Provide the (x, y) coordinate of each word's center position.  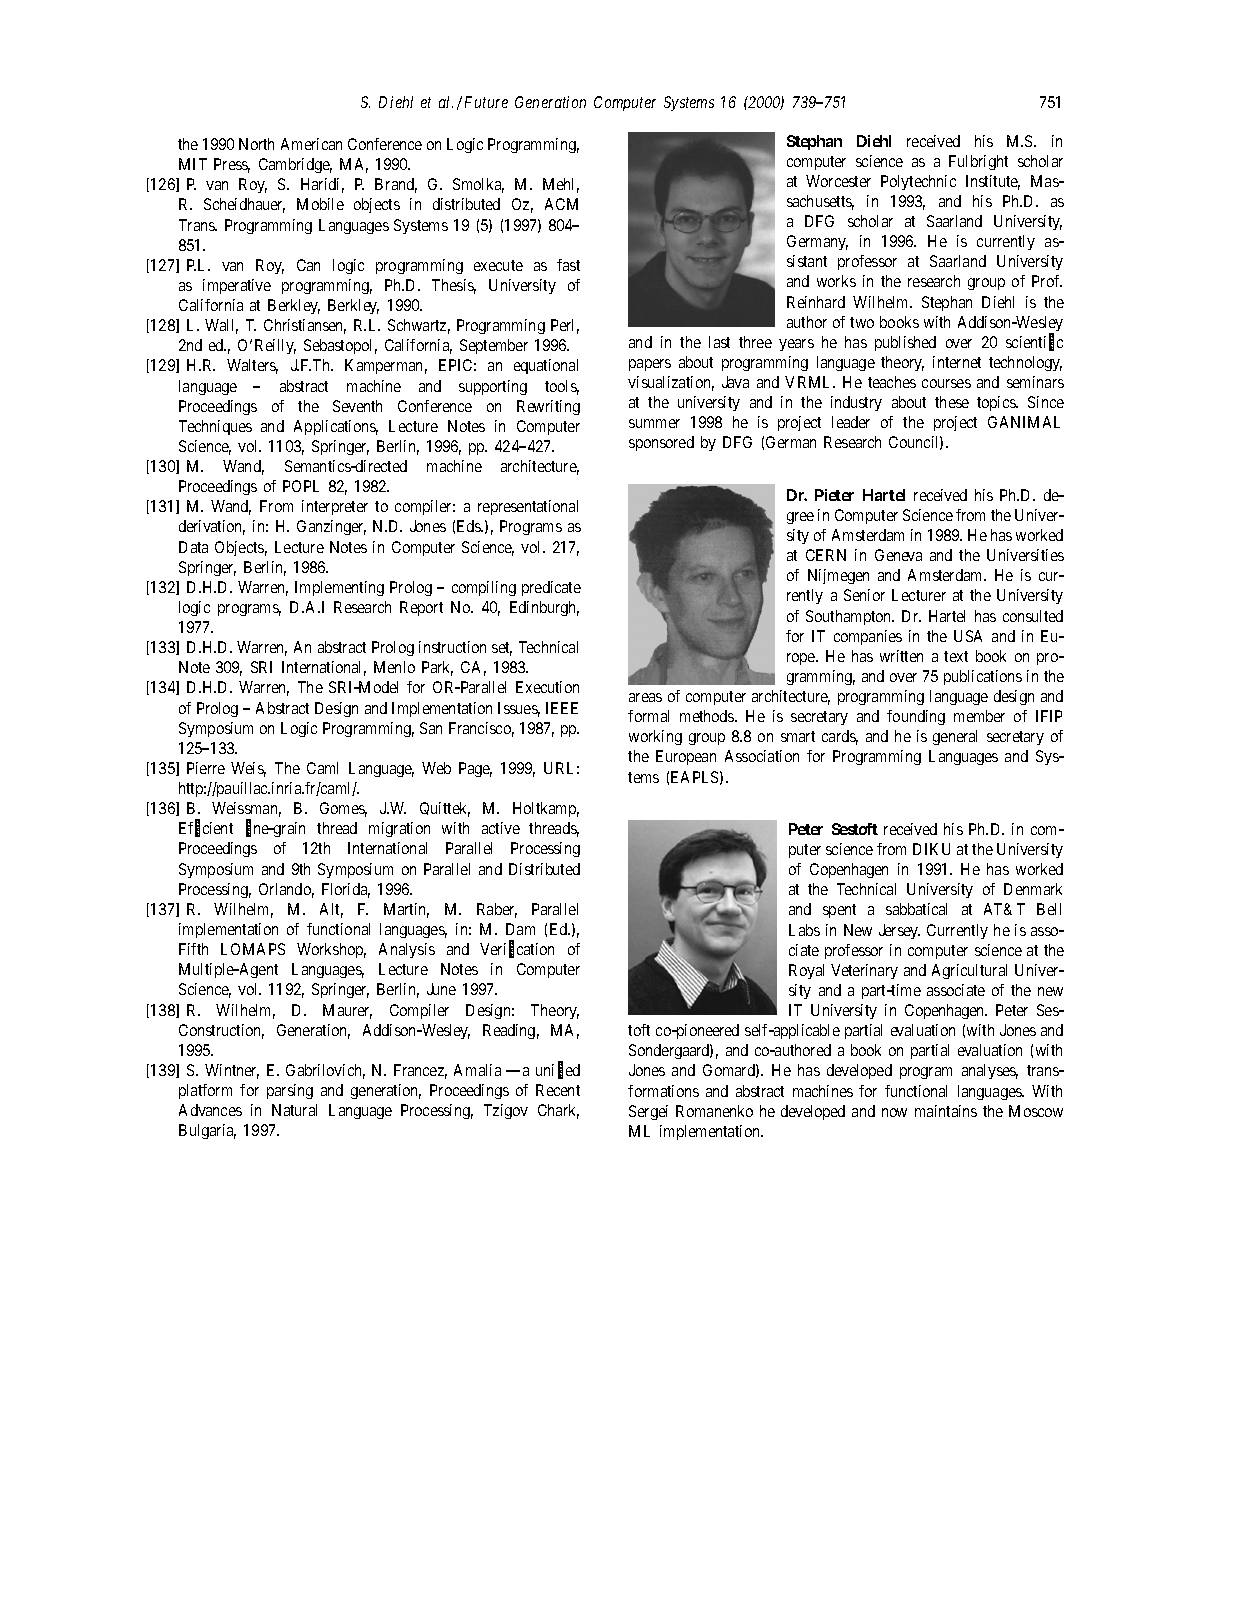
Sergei (648, 1112)
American (311, 144)
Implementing (339, 588)
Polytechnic (918, 182)
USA (968, 636)
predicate (551, 588)
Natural (294, 1110)
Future (486, 102)
